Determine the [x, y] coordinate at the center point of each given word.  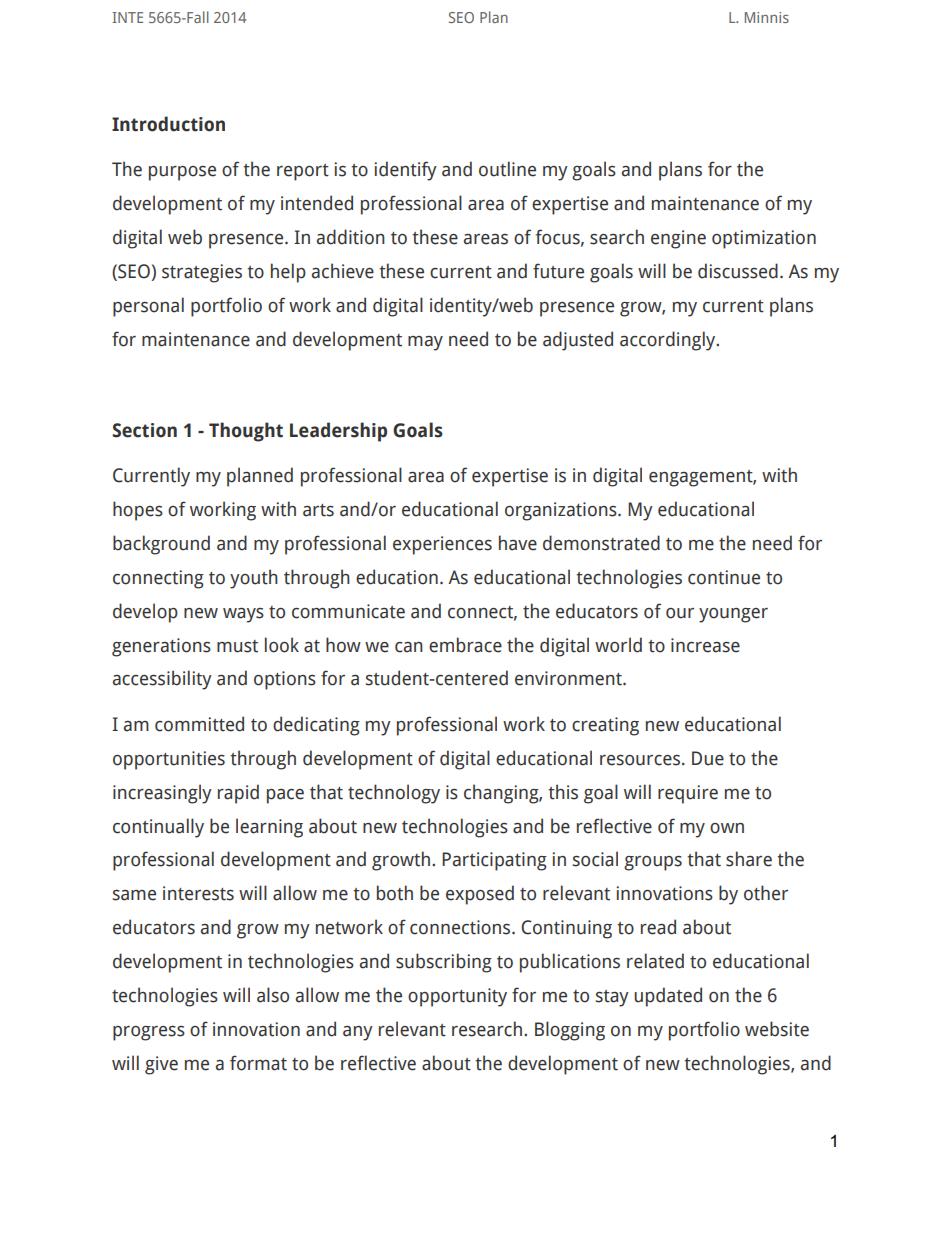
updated [668, 997]
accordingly [669, 341]
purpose [182, 173]
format [258, 1063]
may [425, 343]
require [688, 794]
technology [394, 794]
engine [678, 239]
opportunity [457, 997]
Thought [246, 432]
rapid [238, 794]
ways [243, 615]
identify [405, 171]
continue [724, 577]
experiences [442, 545]
